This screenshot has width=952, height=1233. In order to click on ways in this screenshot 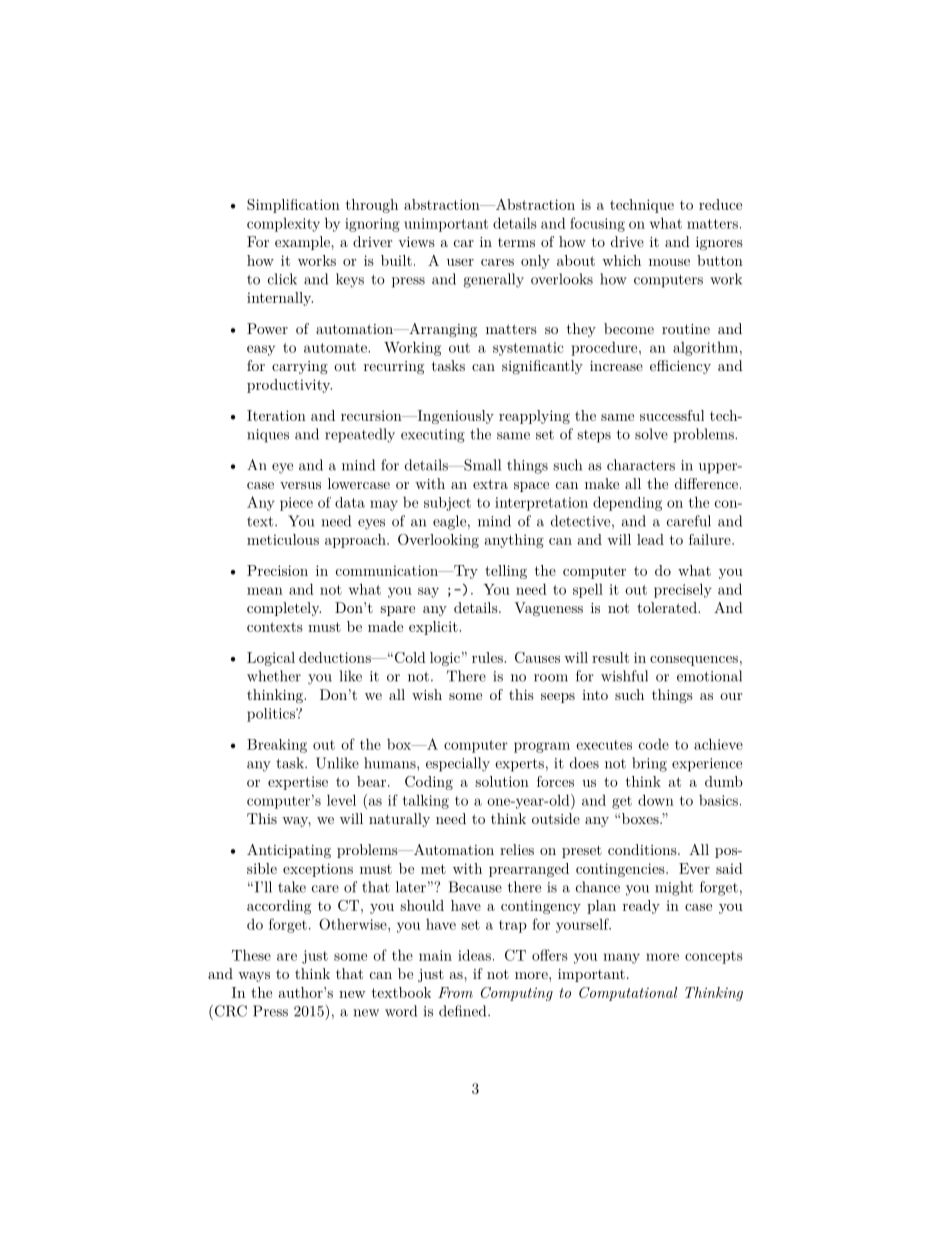, I will do `click(254, 977)`.
